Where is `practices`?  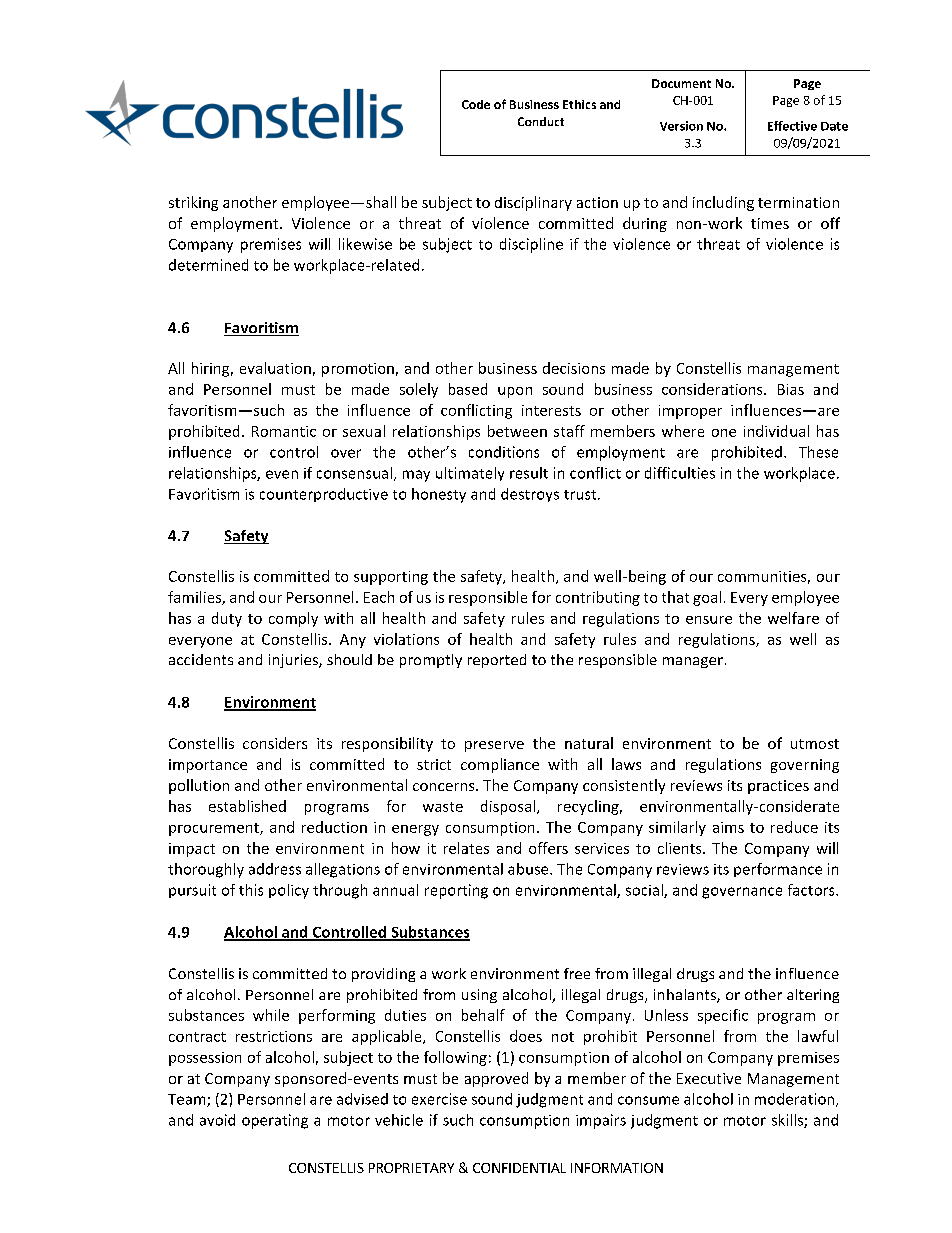
practices is located at coordinates (778, 787).
